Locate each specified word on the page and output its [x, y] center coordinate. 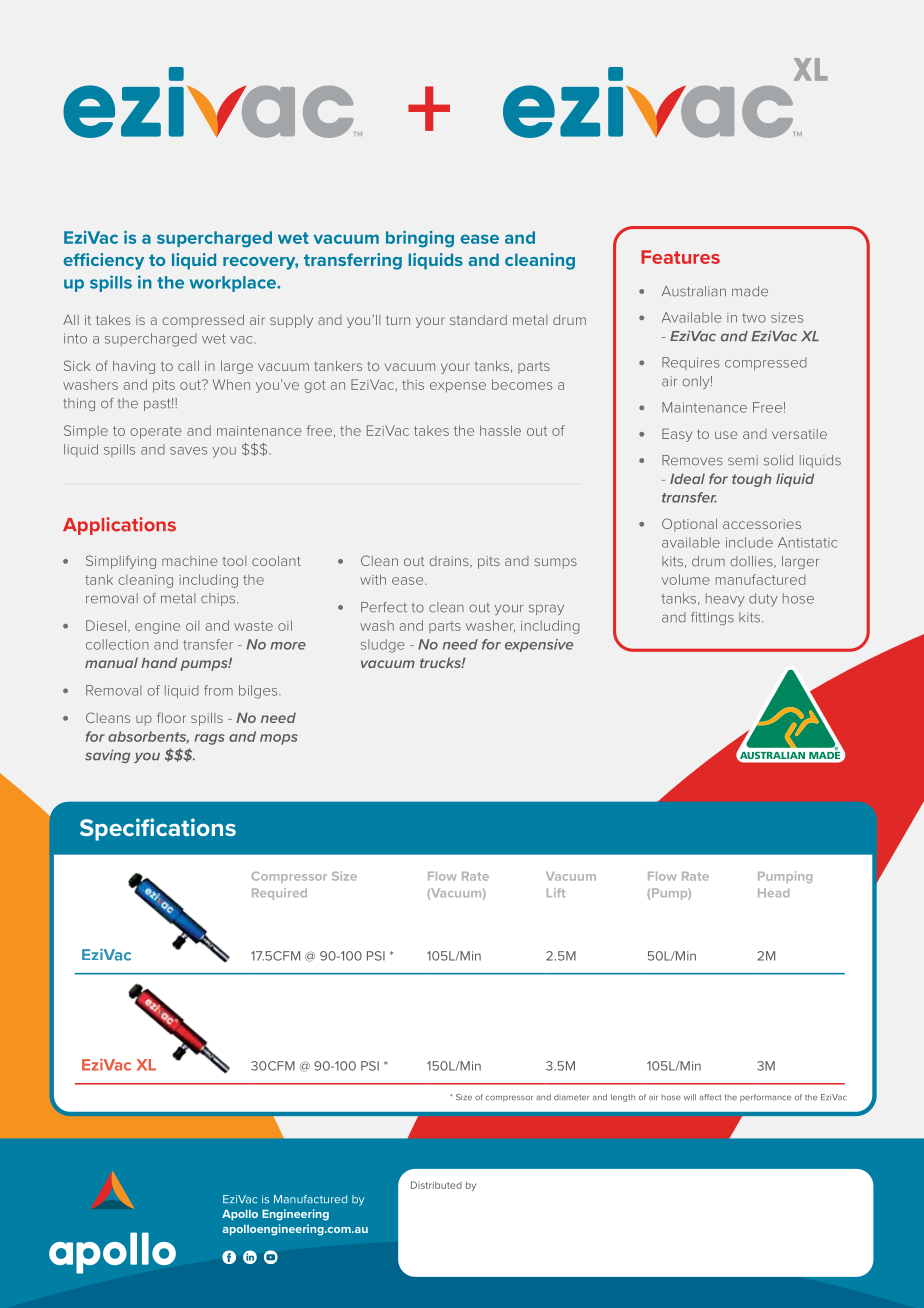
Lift [556, 892]
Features [680, 257]
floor [171, 717]
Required [279, 894]
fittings [712, 618]
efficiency [103, 261]
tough [752, 480]
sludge [383, 646]
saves [188, 451]
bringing [420, 239]
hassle [500, 430]
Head [773, 892]
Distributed [436, 1185]
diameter [571, 1097]
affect [710, 1097]
